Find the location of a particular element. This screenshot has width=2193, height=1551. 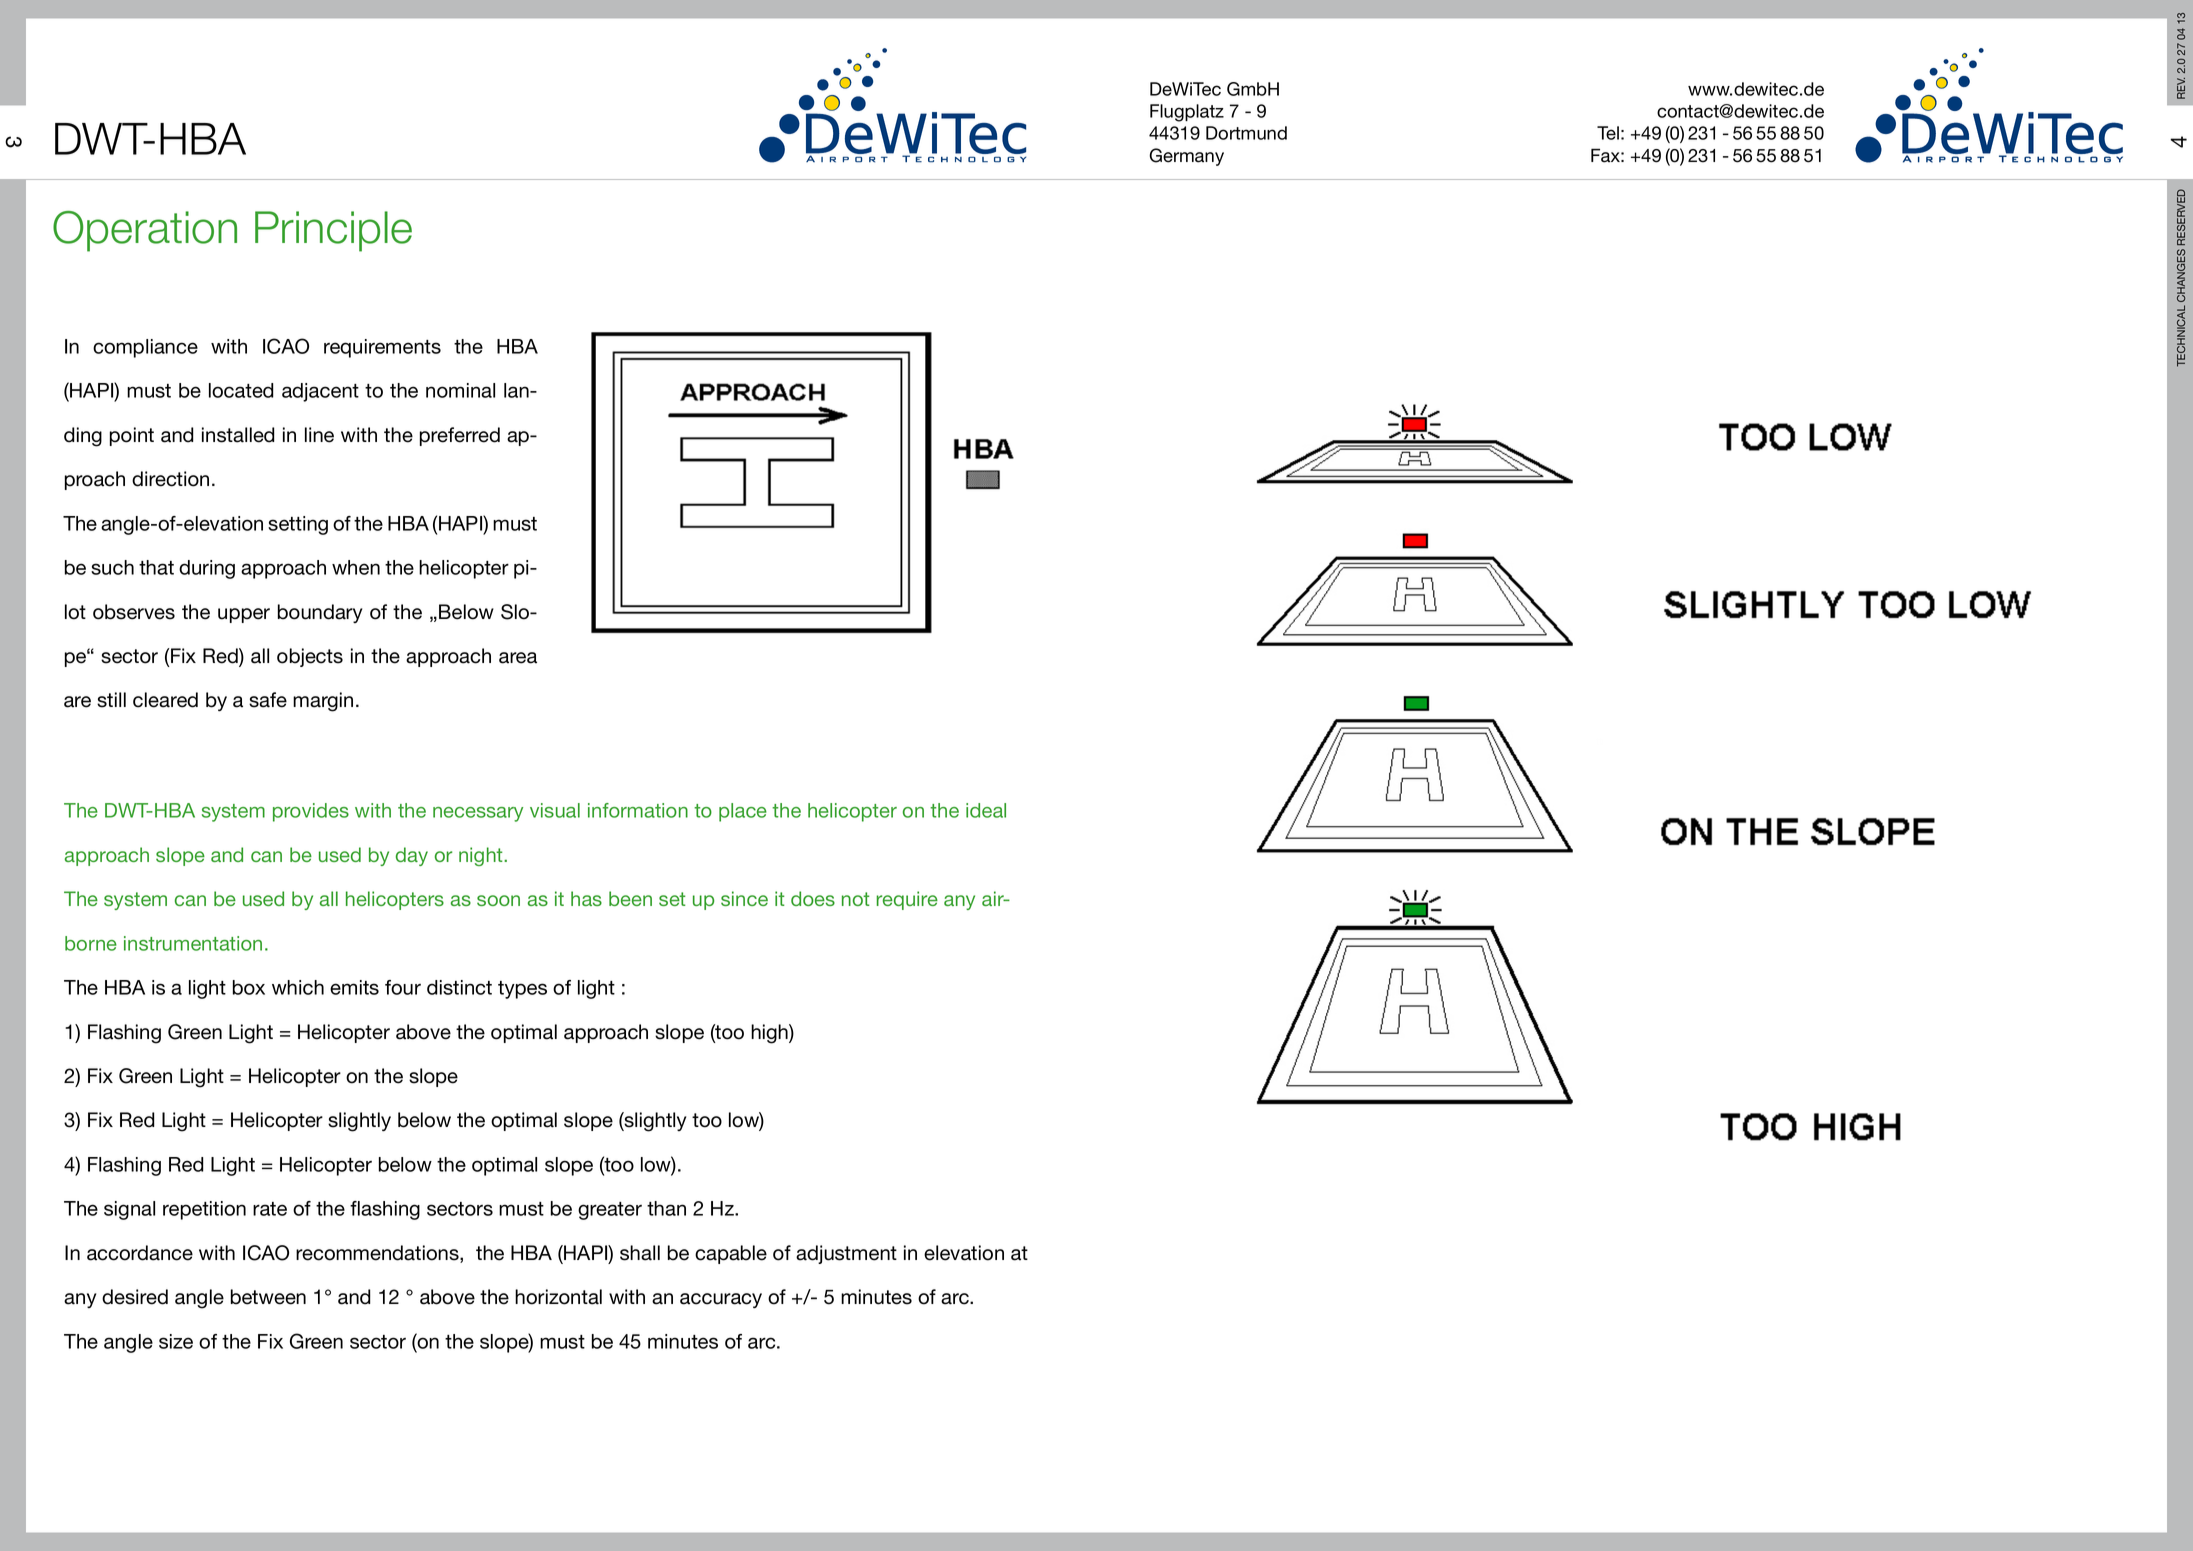

not is located at coordinates (856, 899).
